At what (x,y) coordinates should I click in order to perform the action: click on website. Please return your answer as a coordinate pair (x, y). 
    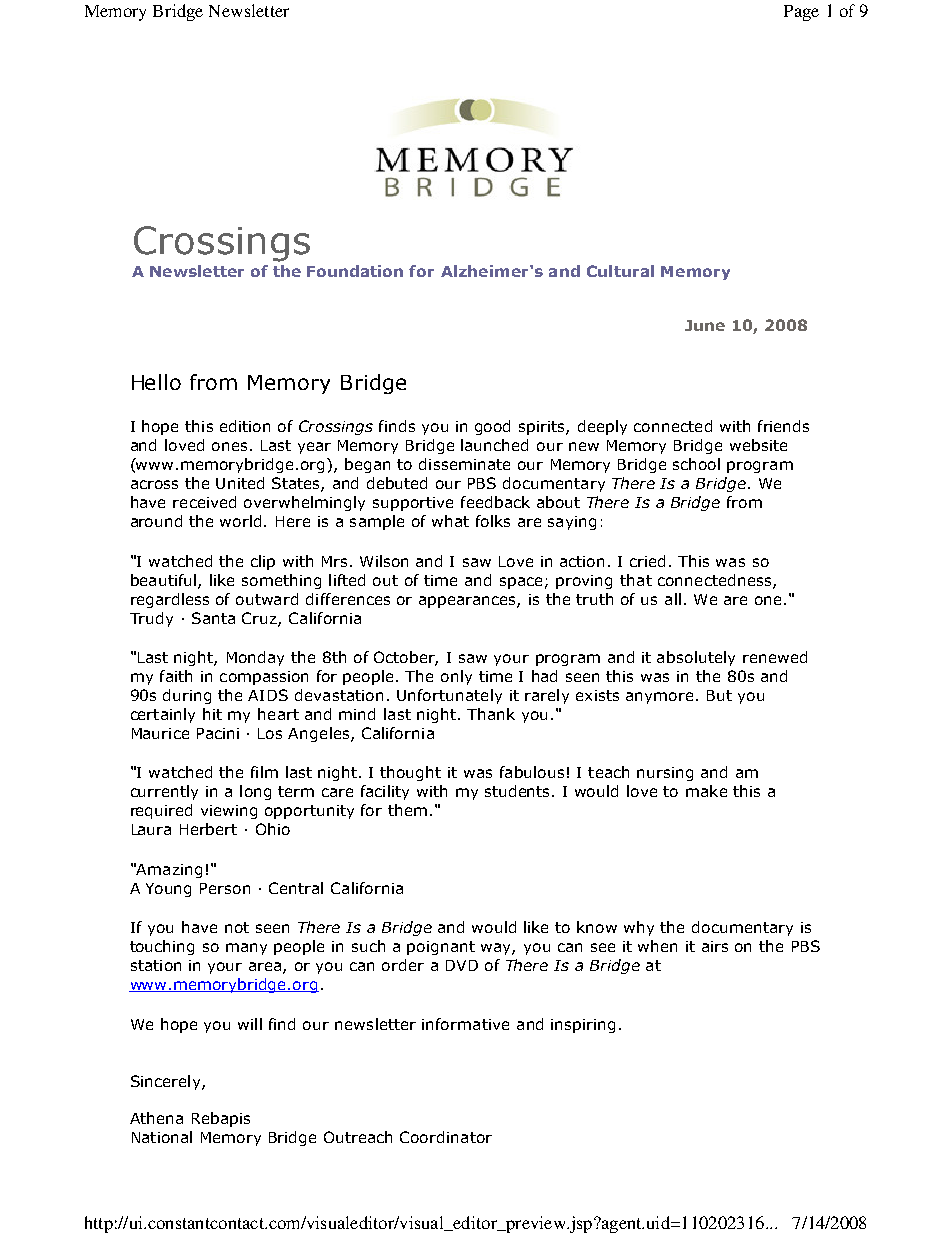
    Looking at the image, I should click on (758, 445).
